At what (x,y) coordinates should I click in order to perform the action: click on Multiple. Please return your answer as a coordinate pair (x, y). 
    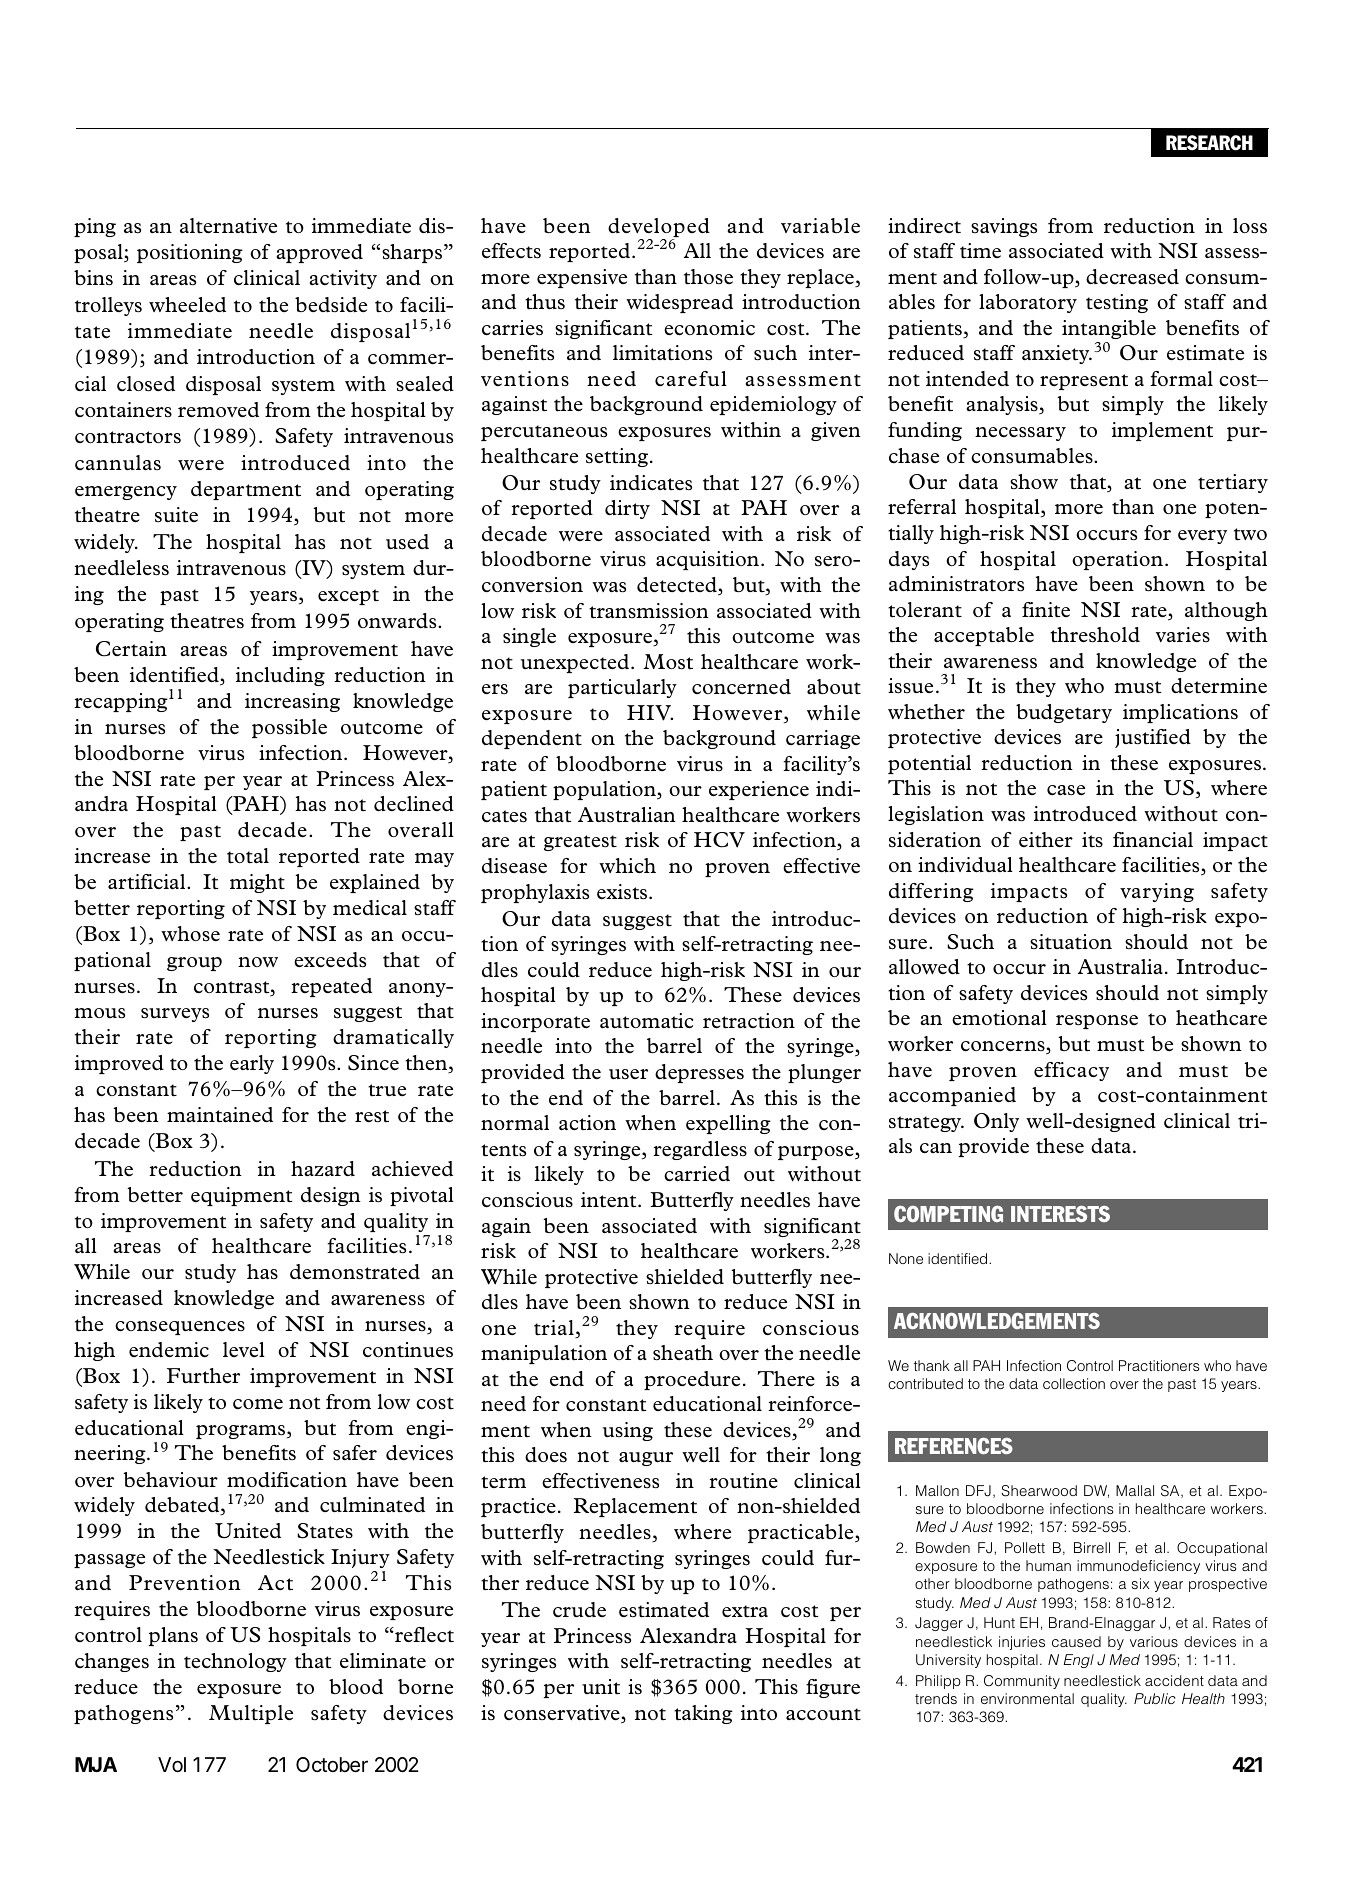
    Looking at the image, I should click on (251, 1714).
